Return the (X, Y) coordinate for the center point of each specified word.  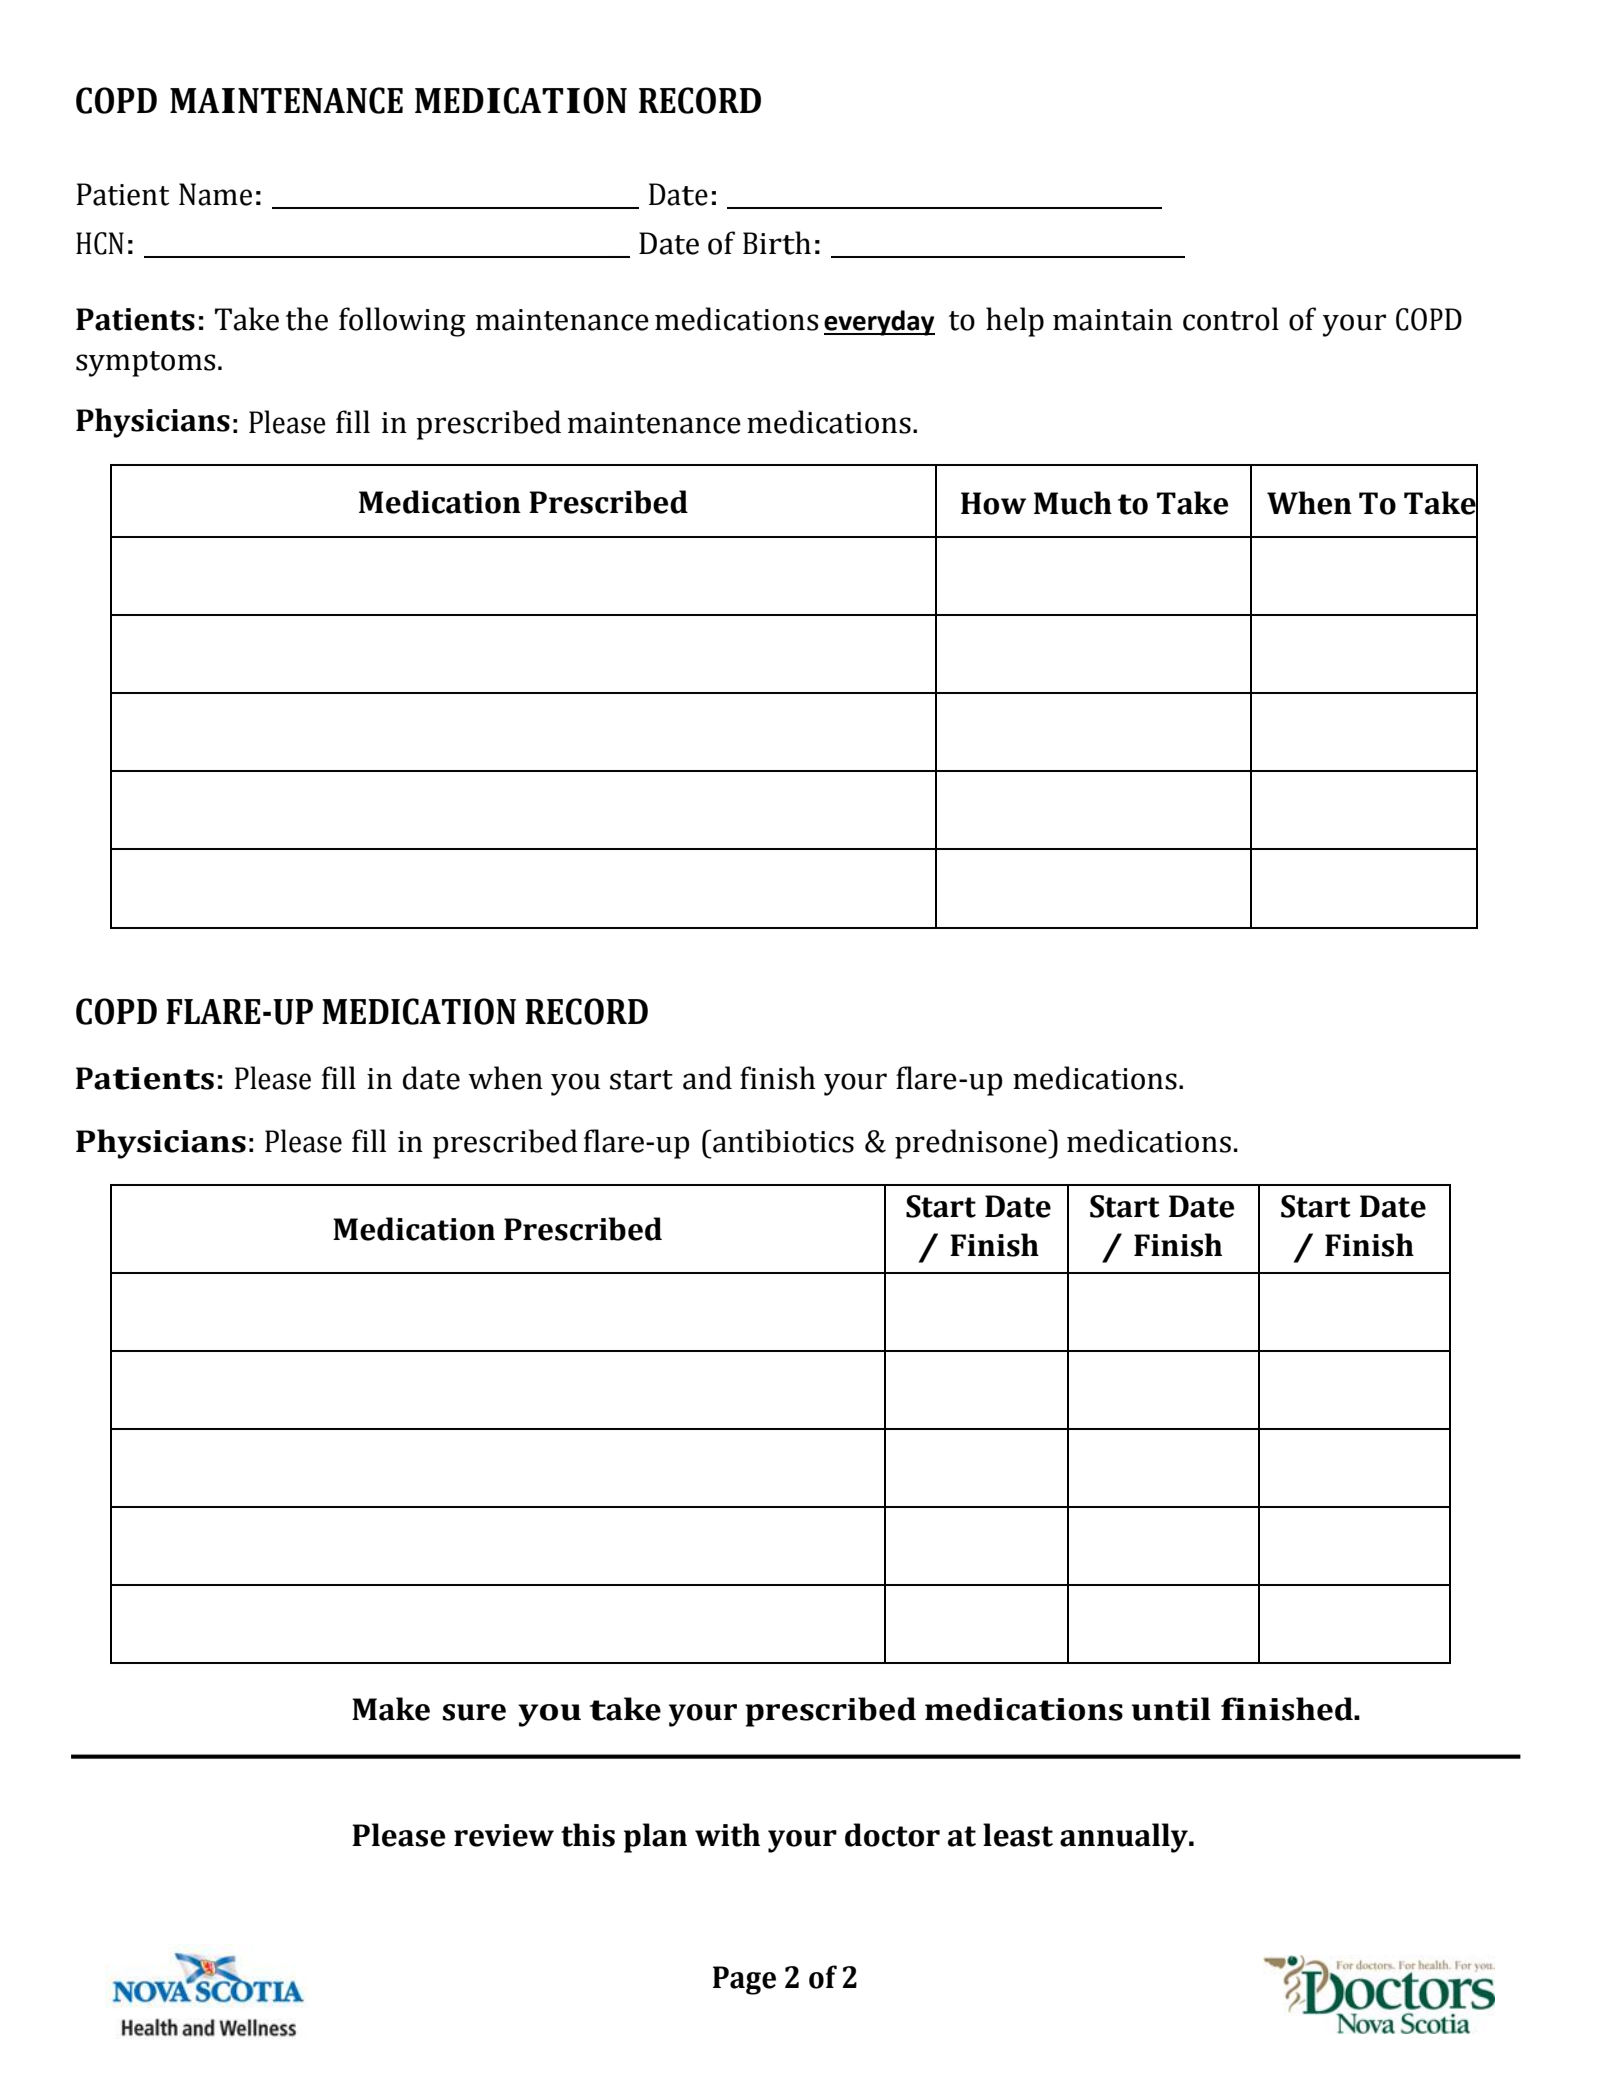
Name (215, 194)
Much (1073, 503)
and (707, 1078)
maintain (1113, 320)
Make (391, 1709)
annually (1125, 1838)
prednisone (972, 1144)
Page (744, 1980)
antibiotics (782, 1141)
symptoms (145, 364)
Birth (777, 243)
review (504, 1835)
